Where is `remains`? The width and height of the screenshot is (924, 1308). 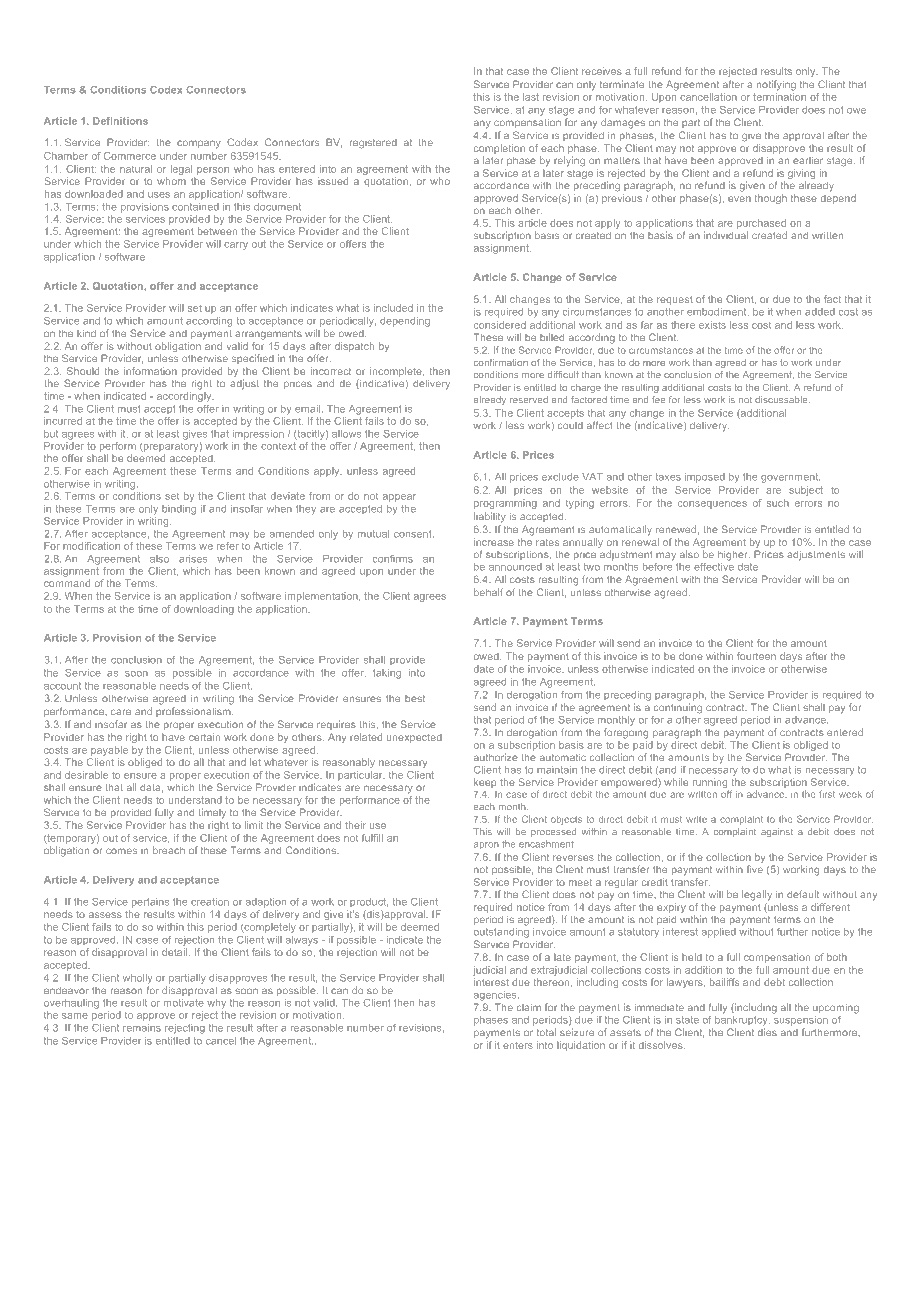
remains is located at coordinates (142, 1028).
